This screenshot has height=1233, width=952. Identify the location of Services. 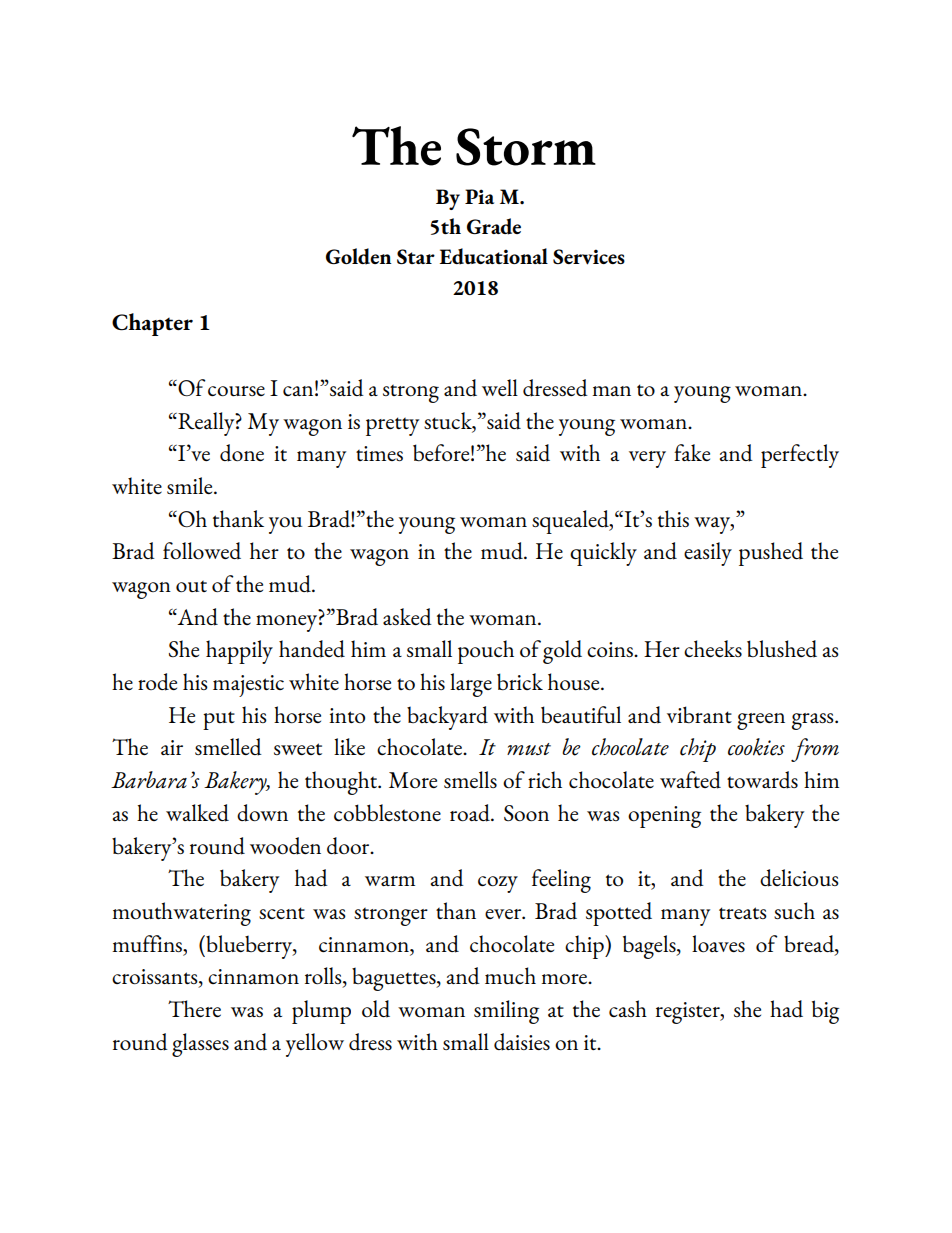
(589, 257).
